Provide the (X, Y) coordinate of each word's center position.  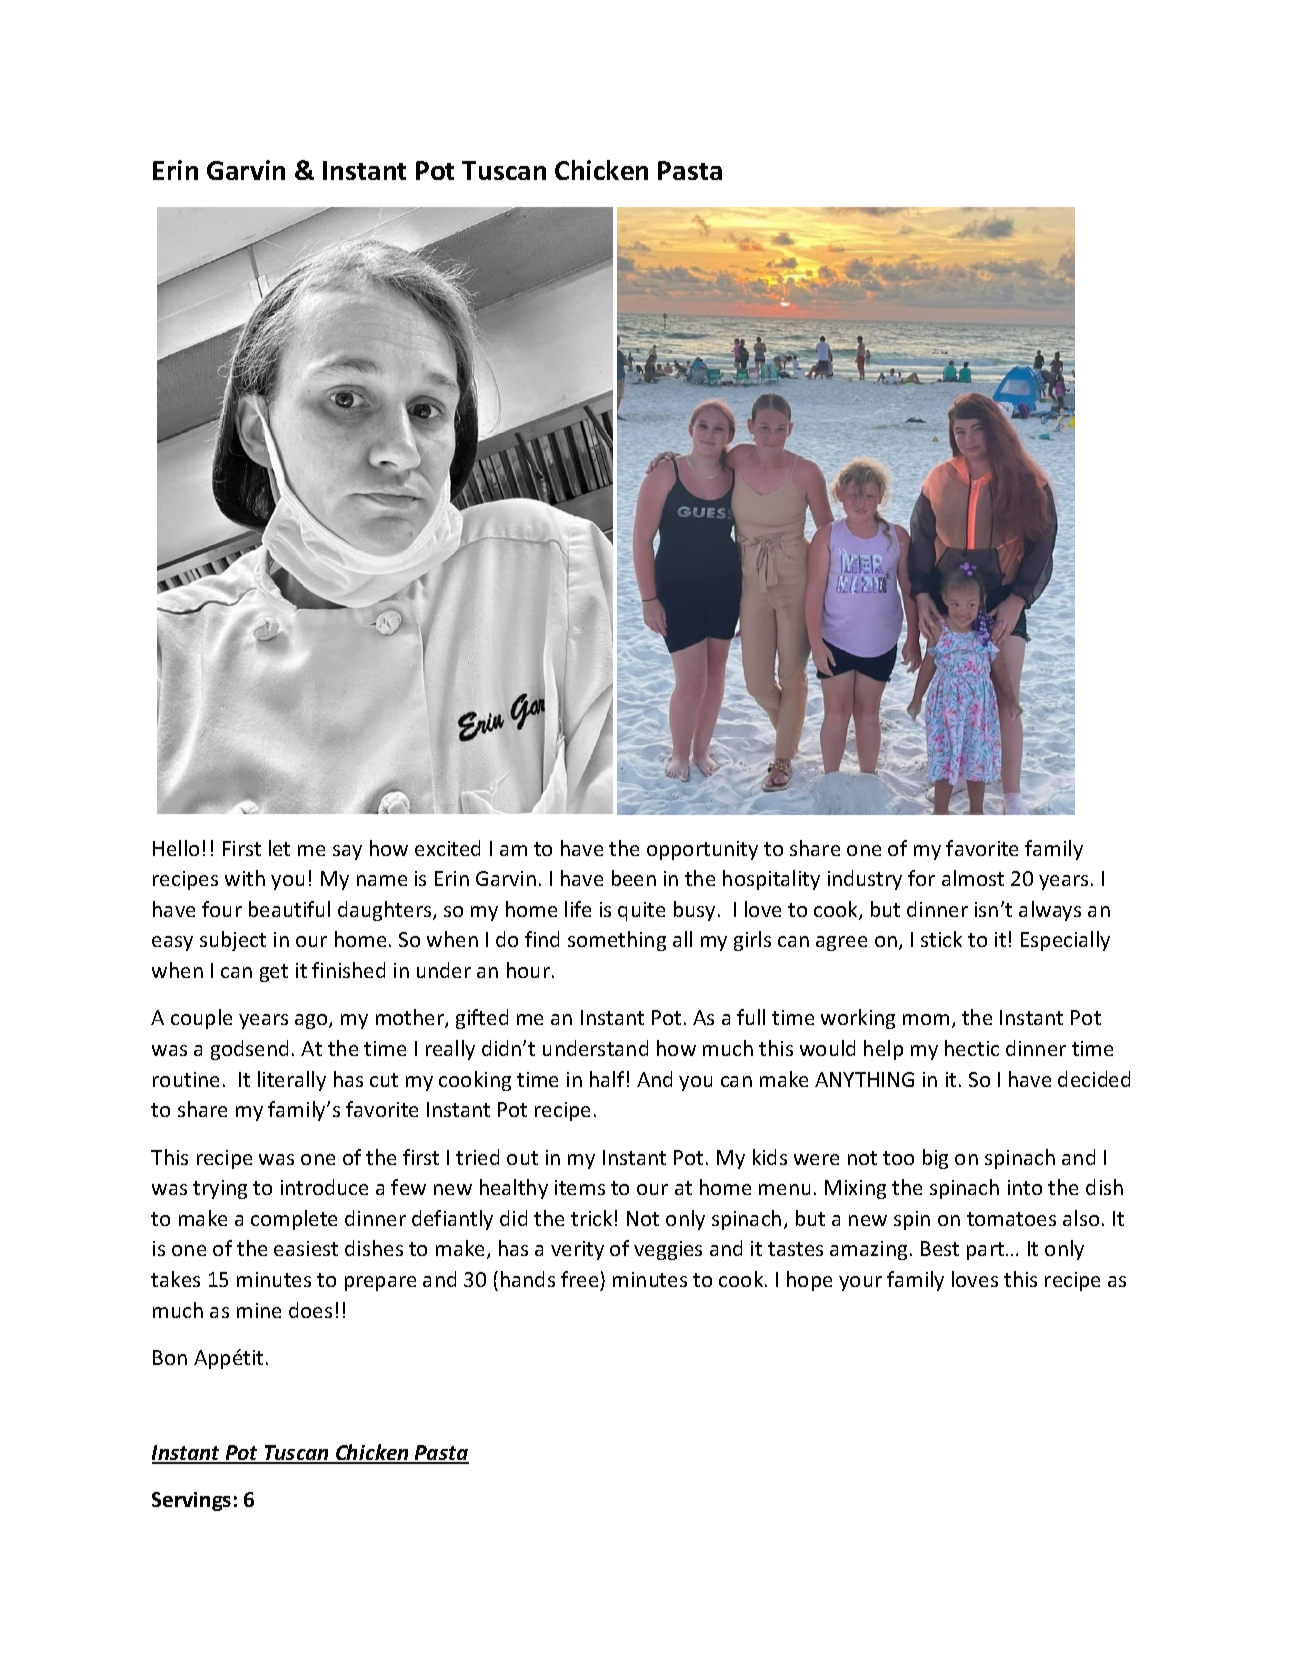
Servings (191, 1501)
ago (312, 1021)
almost (973, 878)
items (580, 1187)
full (751, 1017)
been (634, 878)
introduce (324, 1187)
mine (259, 1310)
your (860, 1283)
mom (926, 1019)
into (1025, 1187)
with (245, 878)
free (579, 1279)
